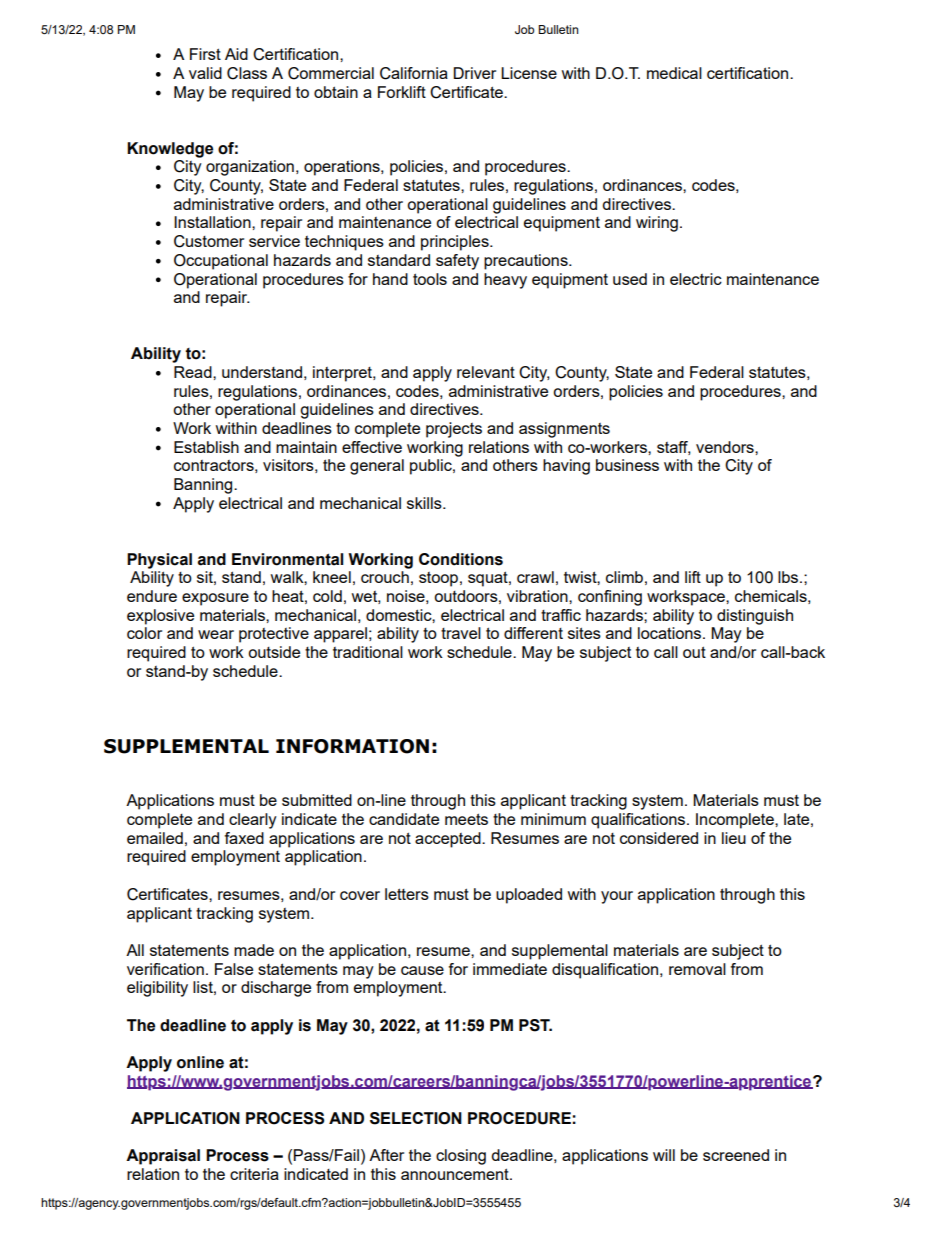  Describe the element at coordinates (734, 838) in the screenshot. I see `lieu` at that location.
